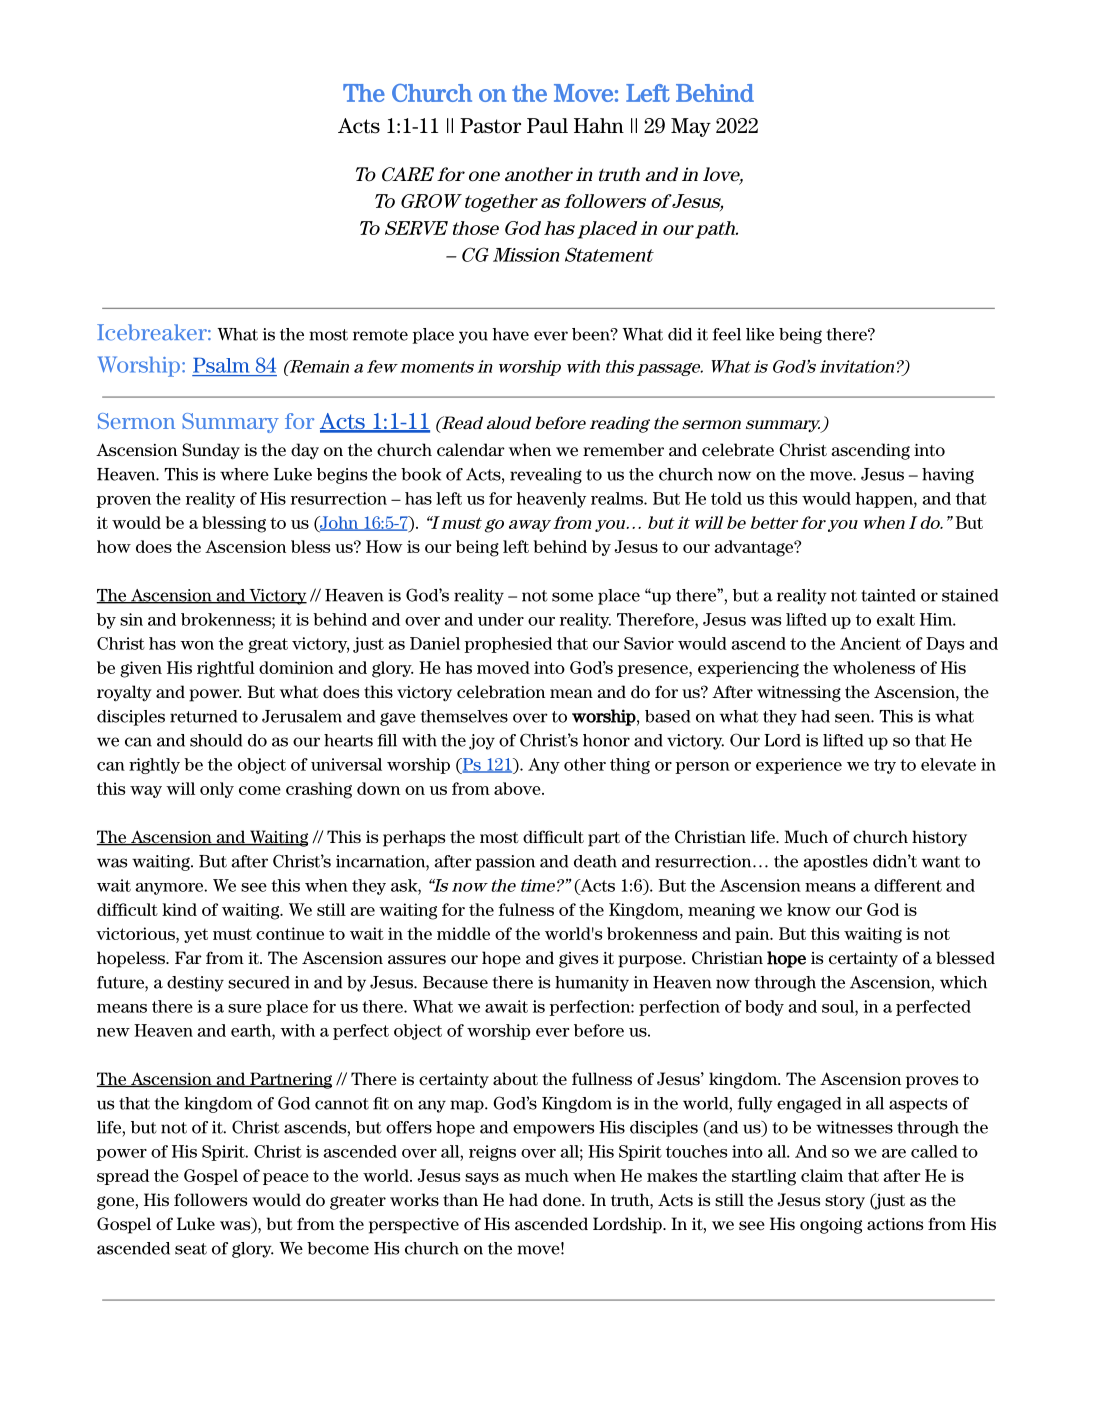 This screenshot has height=1419, width=1097. Describe the element at coordinates (490, 126) in the screenshot. I see `Pastor` at that location.
